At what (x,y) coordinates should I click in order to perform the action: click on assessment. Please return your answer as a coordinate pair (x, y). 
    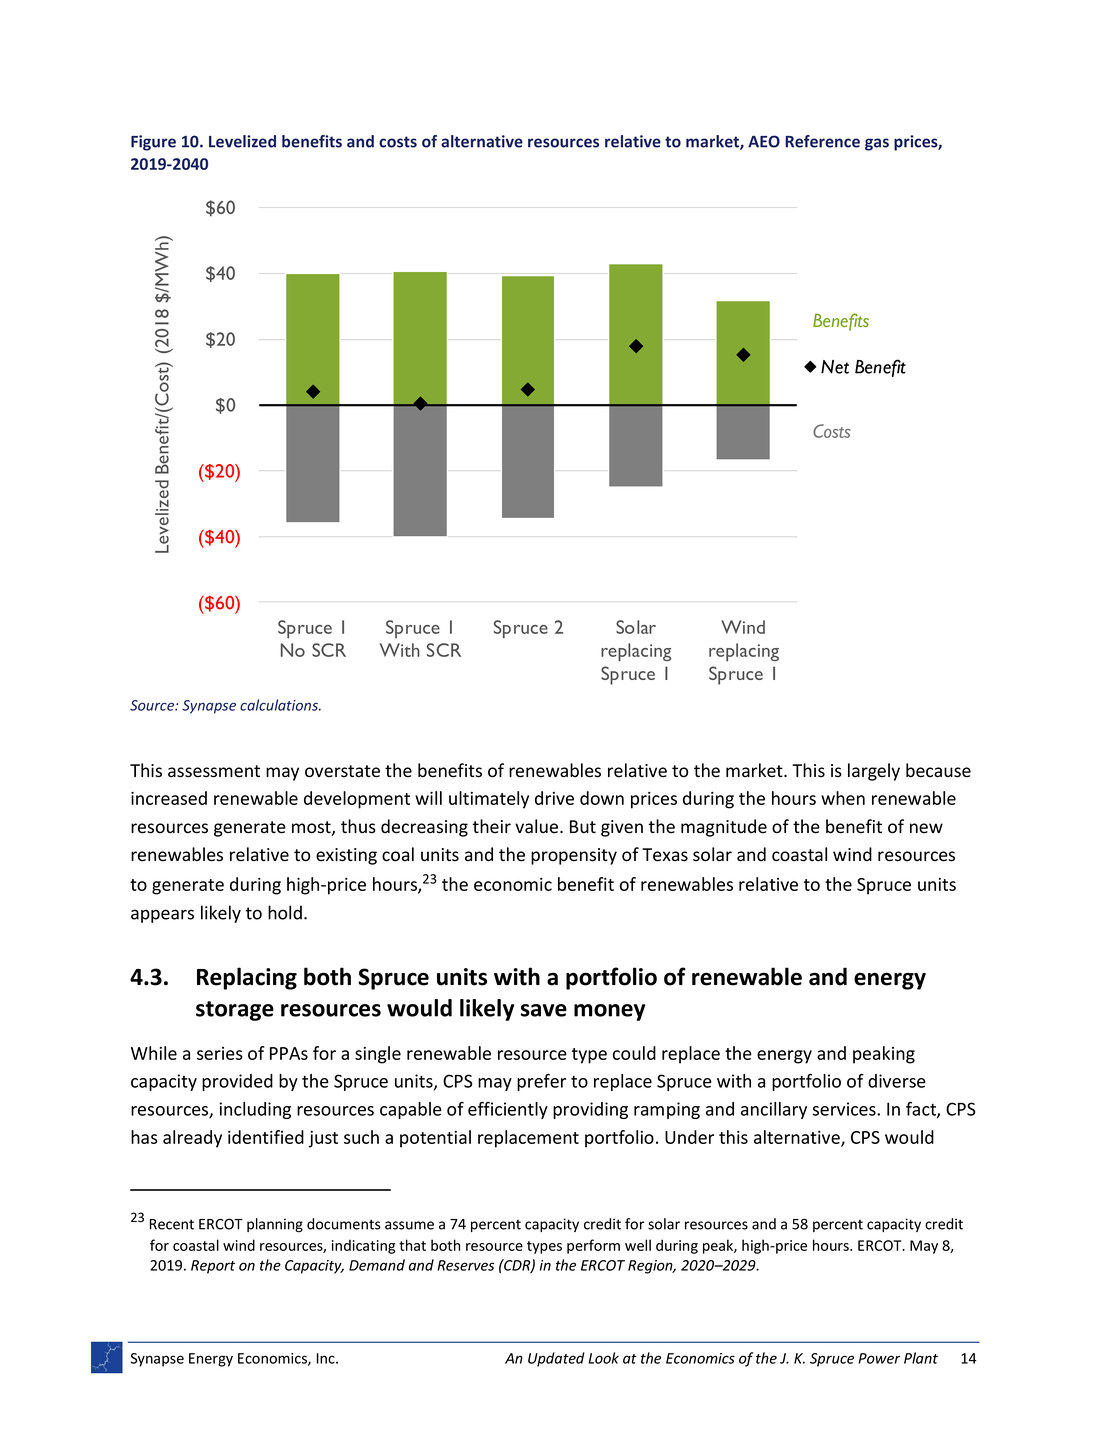
    Looking at the image, I should click on (214, 771).
